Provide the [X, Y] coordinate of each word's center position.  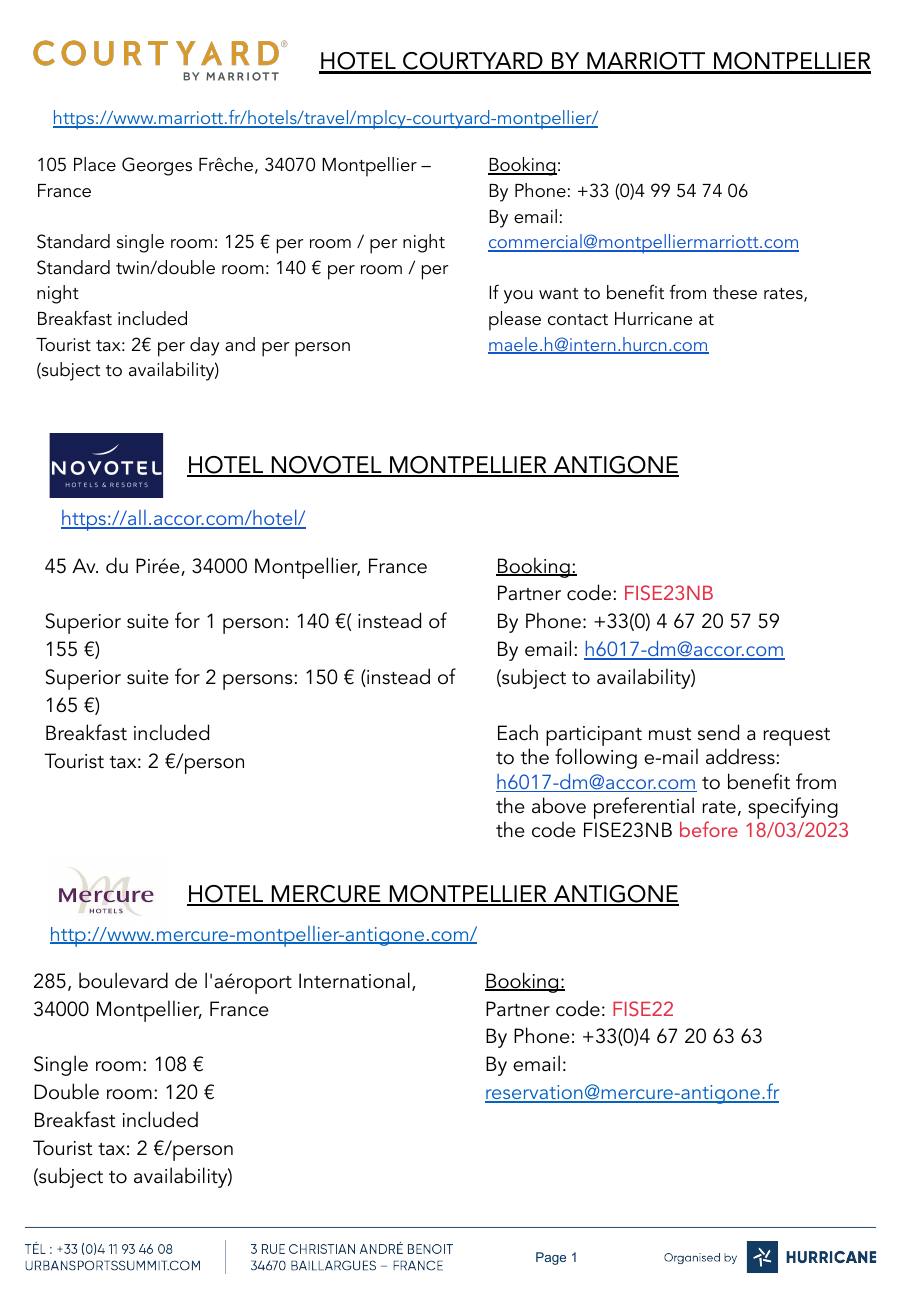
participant [594, 737]
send [718, 732]
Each [518, 732]
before [709, 829]
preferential [644, 808]
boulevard [123, 980]
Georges [157, 166]
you [518, 297]
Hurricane [653, 319]
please [515, 321]
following [596, 758]
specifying [793, 808]
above [559, 805]
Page [551, 1258]
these [735, 292]
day [205, 346]
